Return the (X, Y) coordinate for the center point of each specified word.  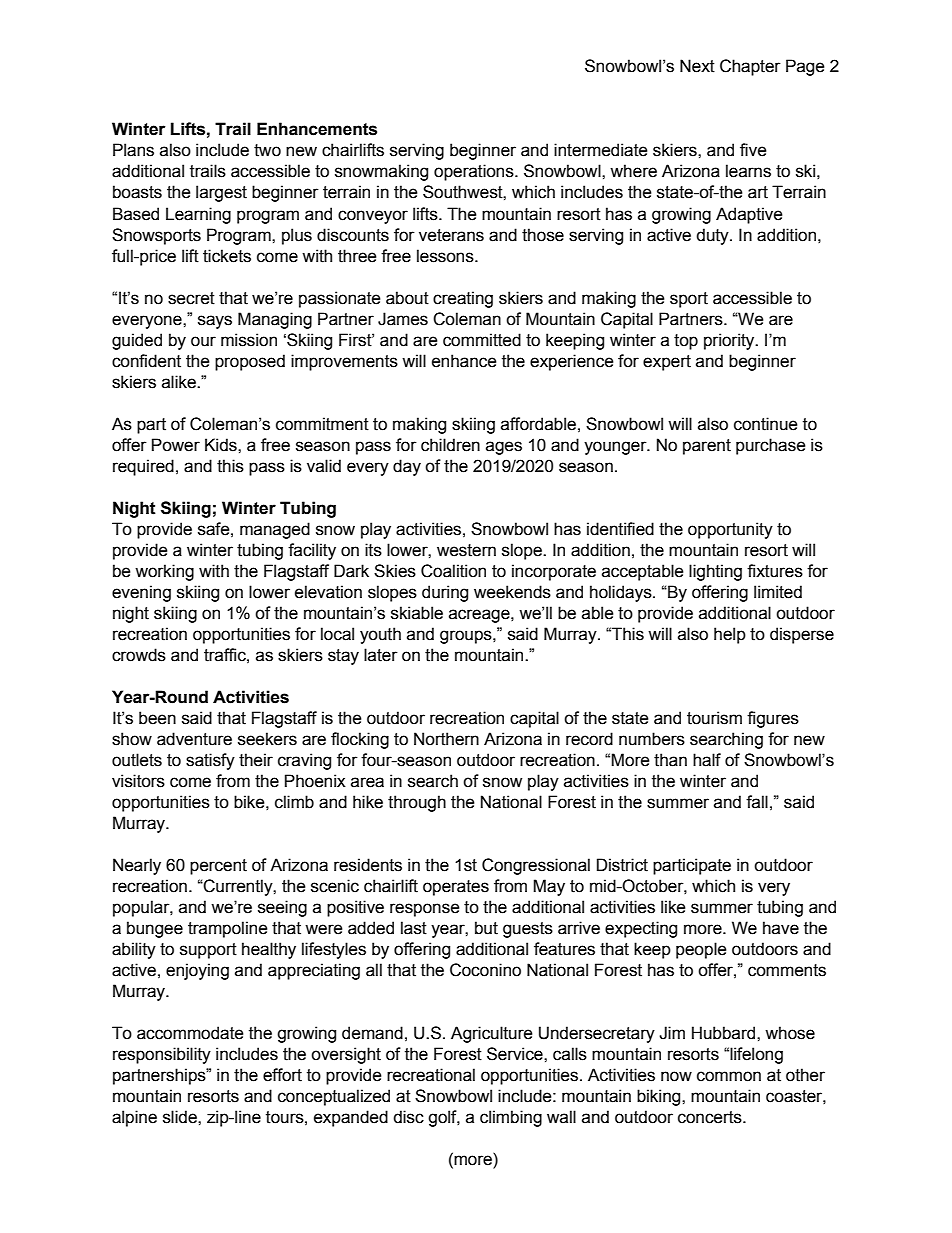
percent (218, 867)
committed (482, 340)
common (729, 1076)
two (267, 150)
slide (181, 1117)
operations (475, 172)
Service (516, 1054)
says (215, 322)
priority (730, 341)
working (164, 572)
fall (757, 802)
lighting (715, 572)
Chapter (750, 67)
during (445, 593)
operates (456, 888)
